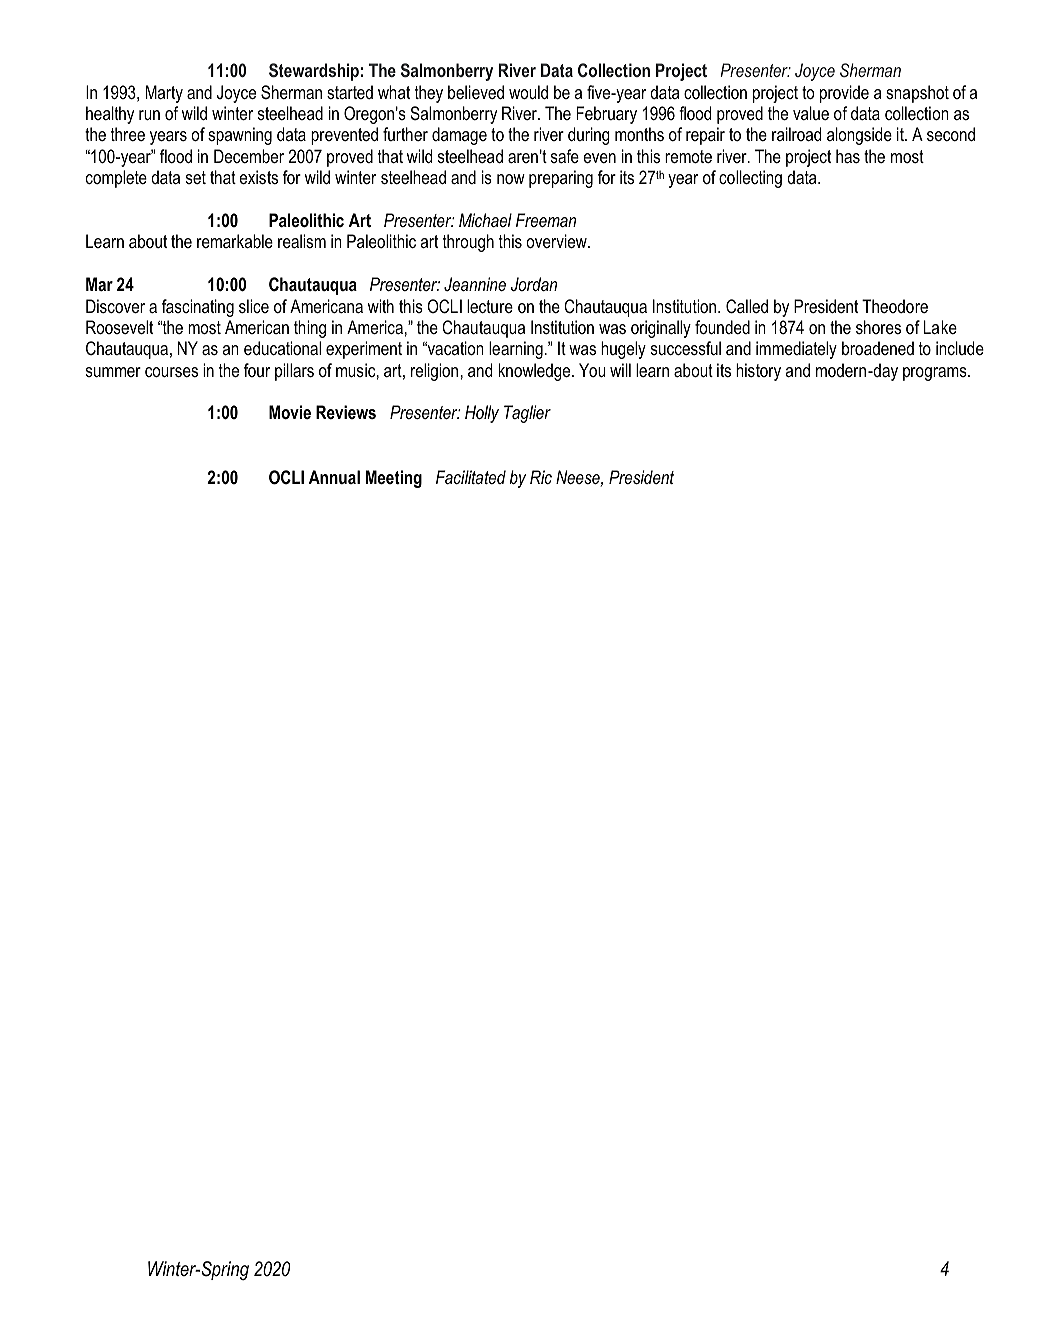 Image resolution: width=1037 pixels, height=1342 pixels. Describe the element at coordinates (254, 306) in the screenshot. I see `slice` at that location.
